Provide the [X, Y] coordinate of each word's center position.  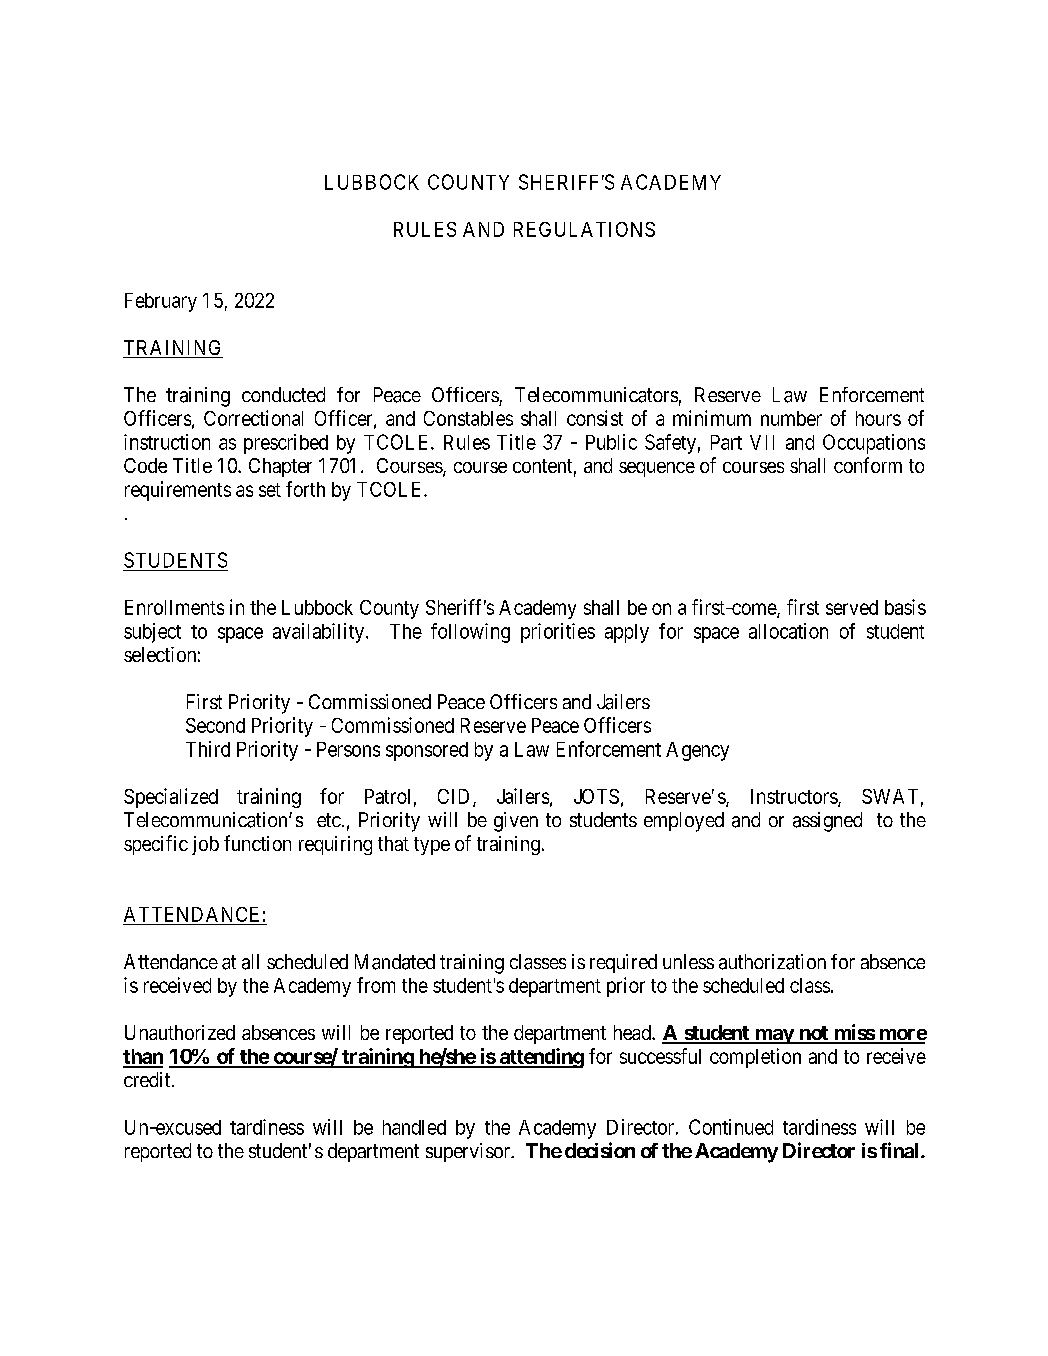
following [470, 633]
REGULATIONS [584, 229]
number [791, 418]
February [161, 302]
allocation [788, 631]
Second [215, 725]
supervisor [469, 1152]
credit [148, 1079]
